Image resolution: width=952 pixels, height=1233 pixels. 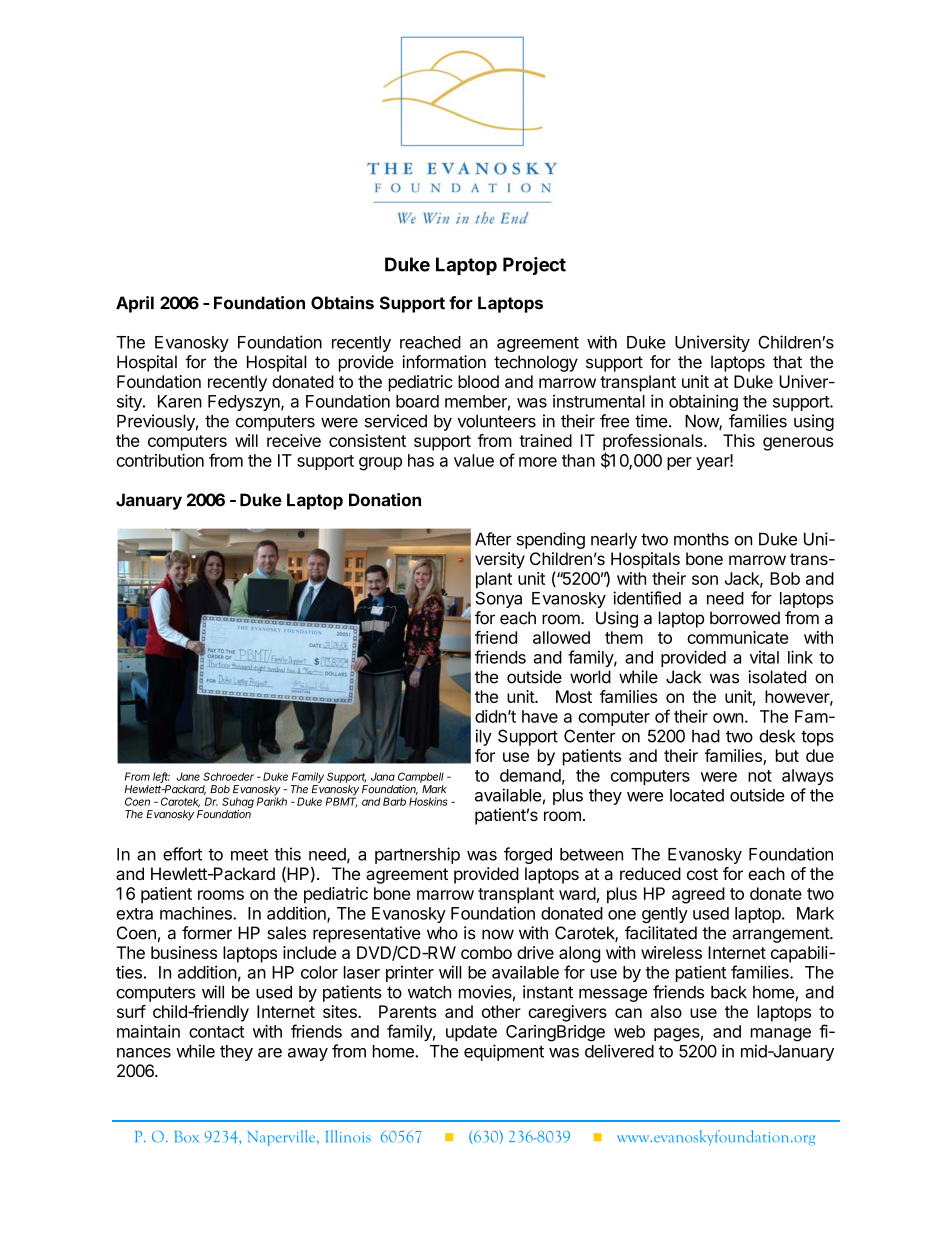 What do you see at coordinates (228, 776) in the screenshot?
I see `Schroeder` at bounding box center [228, 776].
